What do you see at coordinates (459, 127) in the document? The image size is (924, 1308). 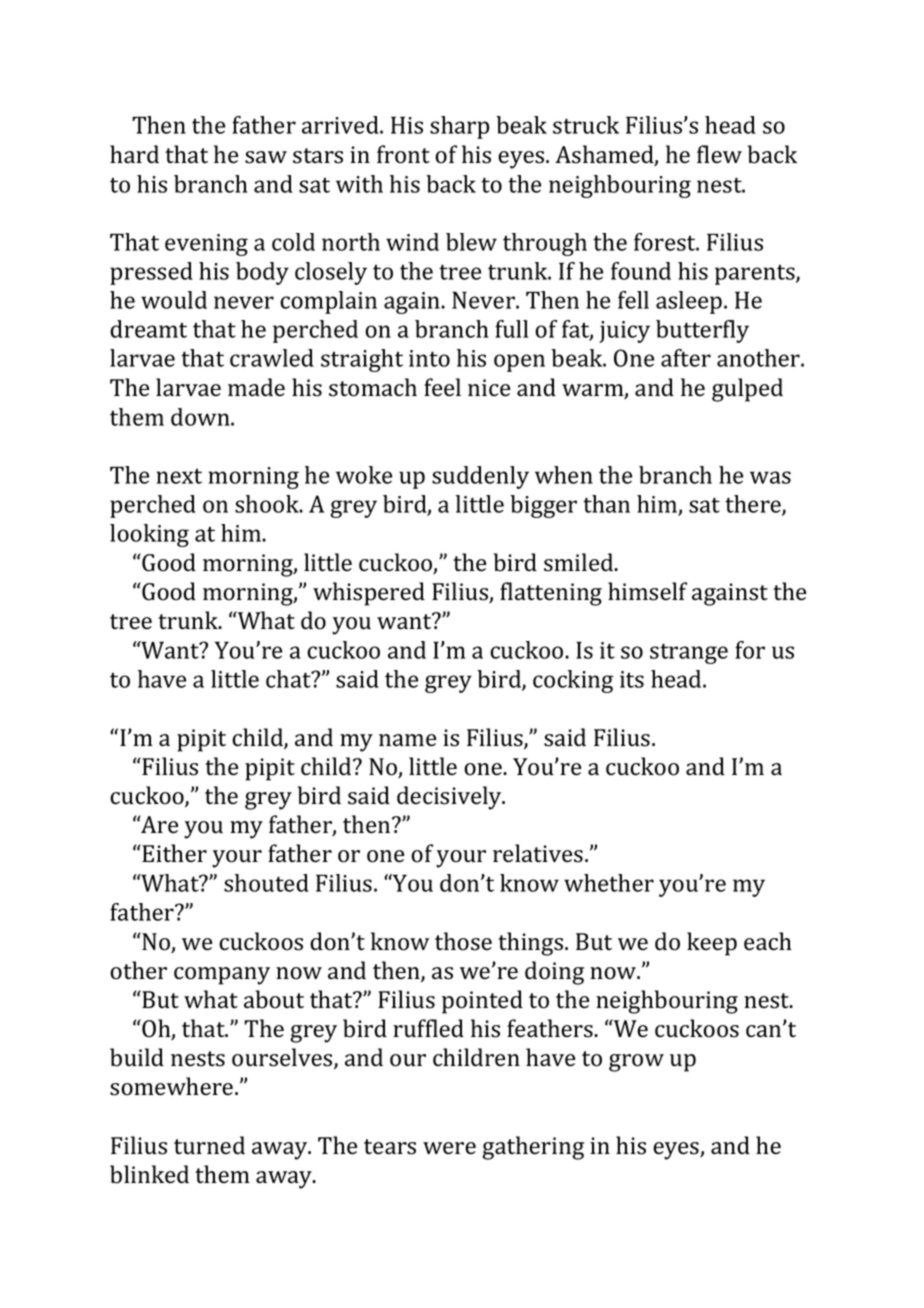 I see `sharp` at bounding box center [459, 127].
